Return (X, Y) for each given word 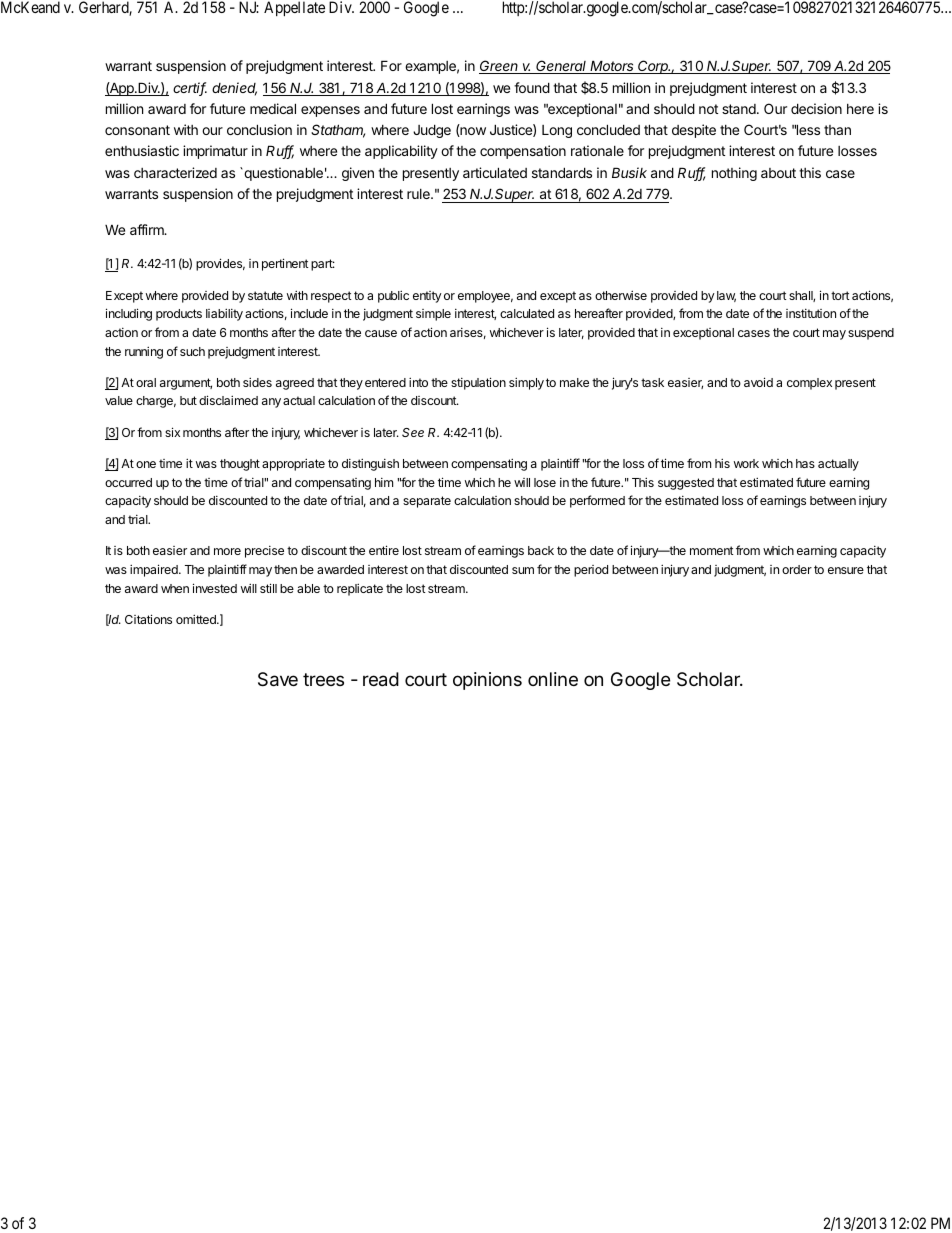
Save (278, 679)
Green (500, 67)
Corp (654, 67)
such (192, 351)
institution (811, 313)
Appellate (294, 8)
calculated (527, 313)
